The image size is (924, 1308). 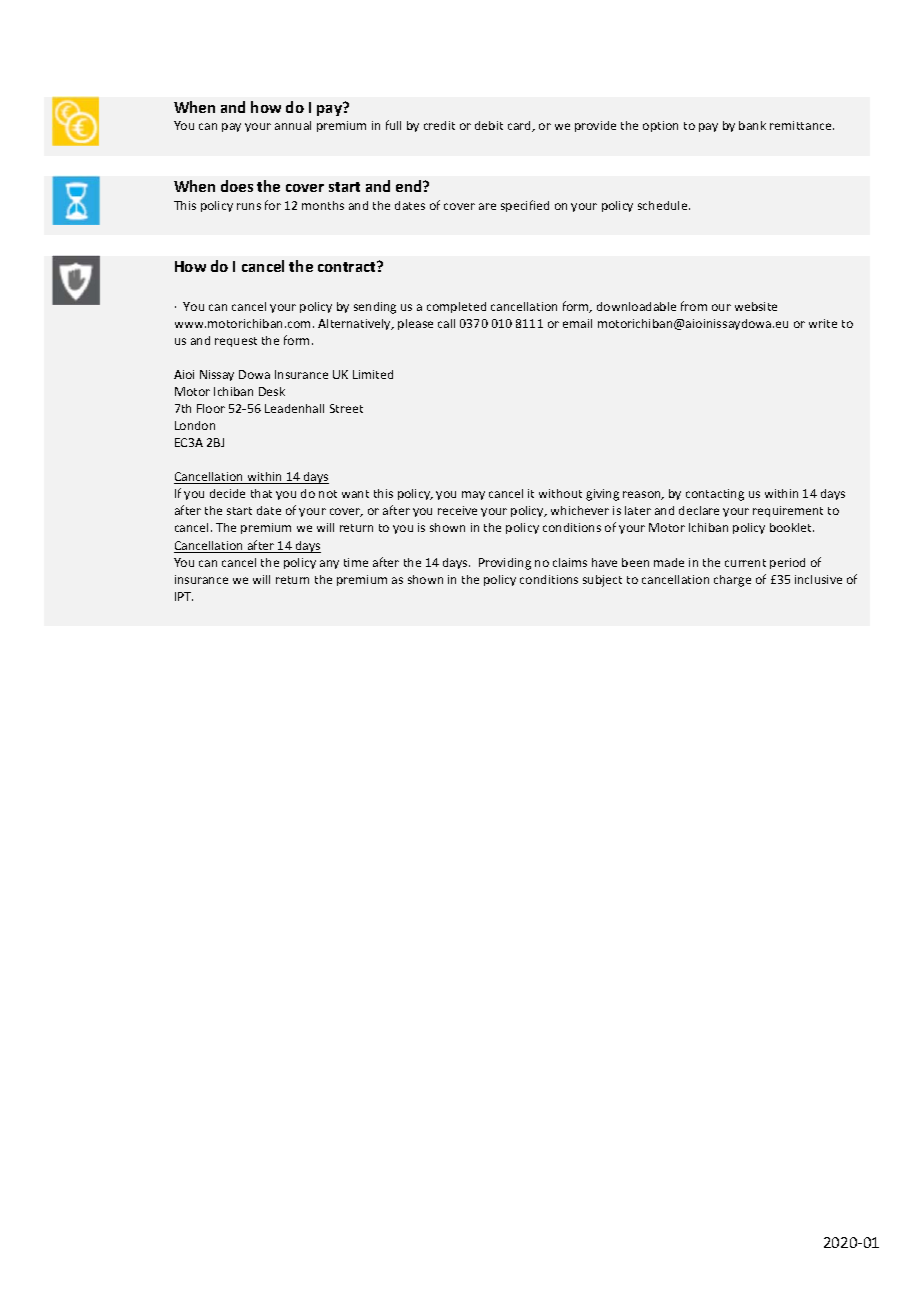 What do you see at coordinates (756, 306) in the page?
I see `website` at bounding box center [756, 306].
